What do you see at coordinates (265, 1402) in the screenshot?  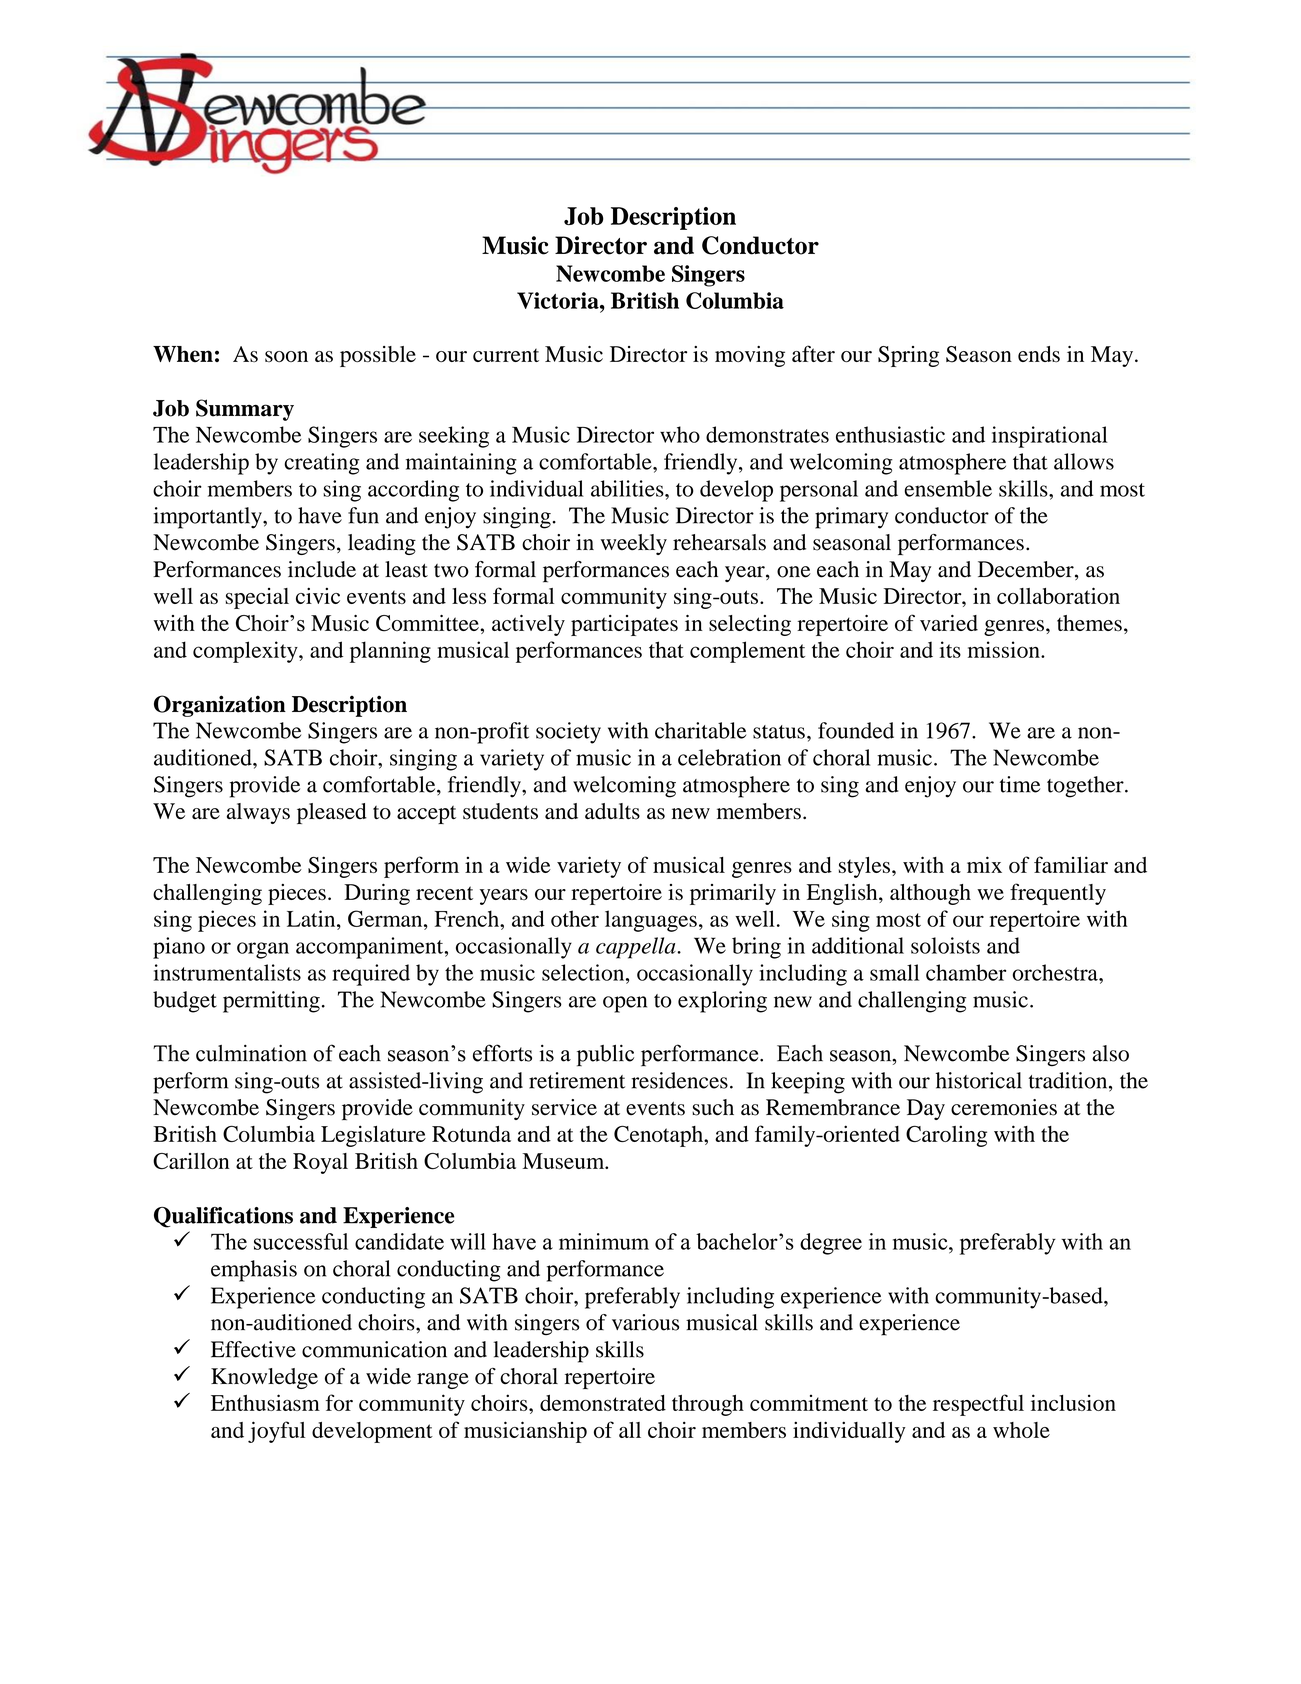 I see `Enthusiasm` at bounding box center [265, 1402].
